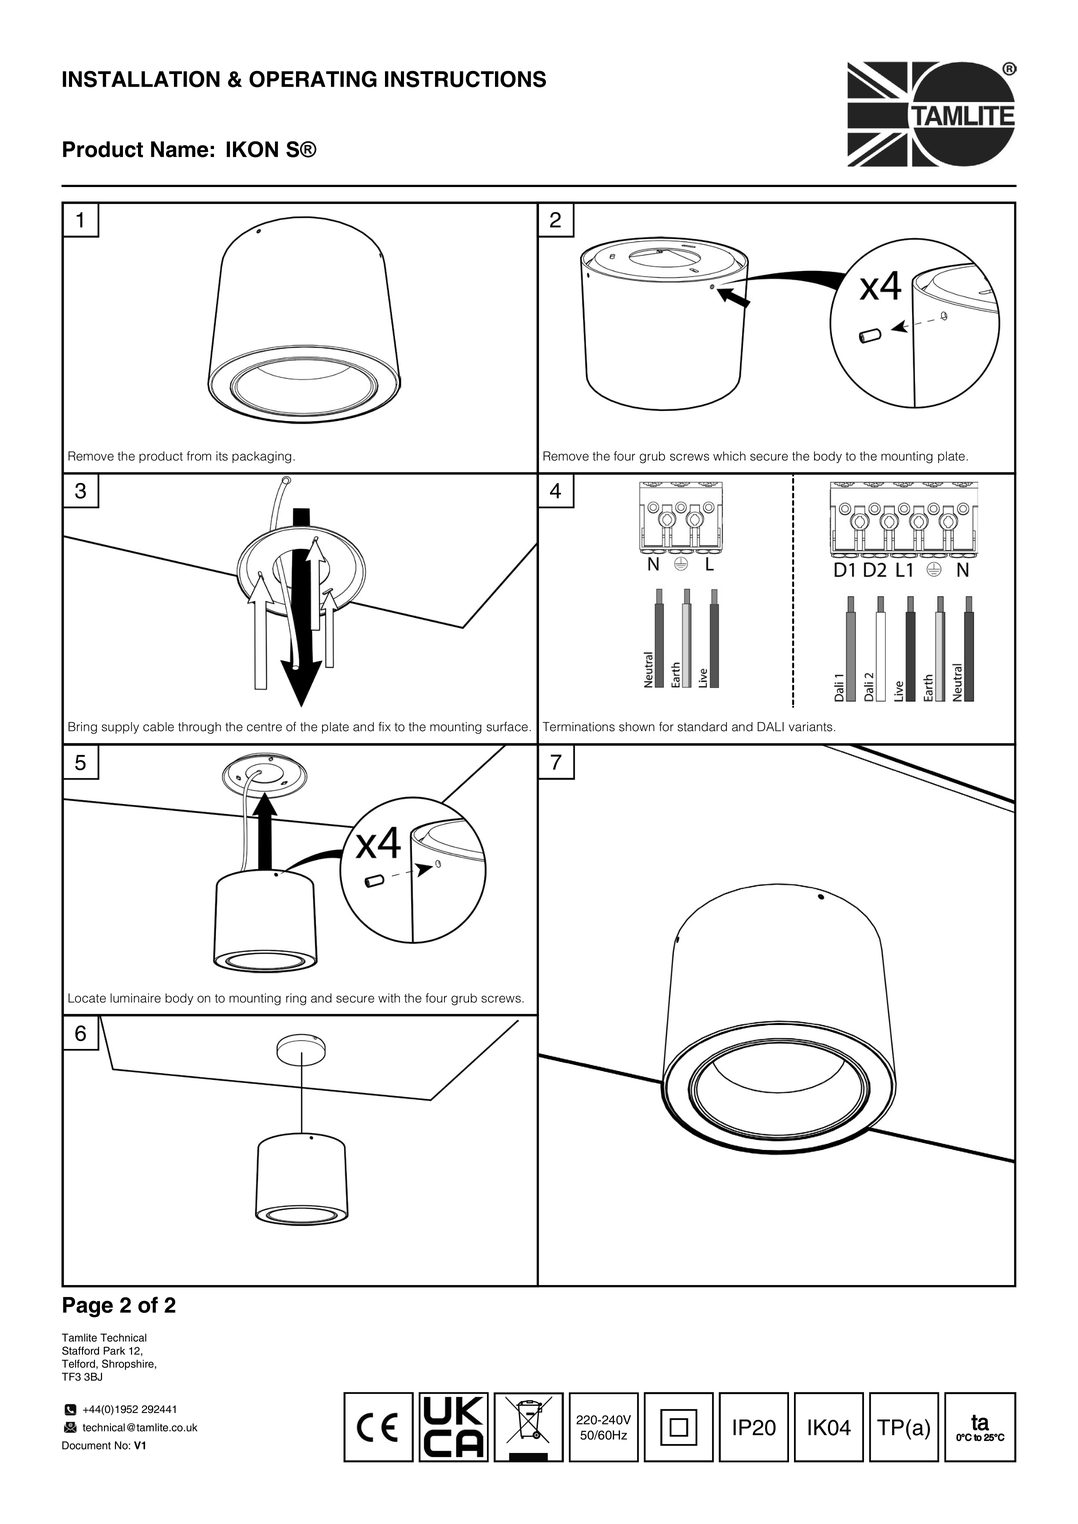  I want to click on INSTRUCTIONS, so click(465, 79).
